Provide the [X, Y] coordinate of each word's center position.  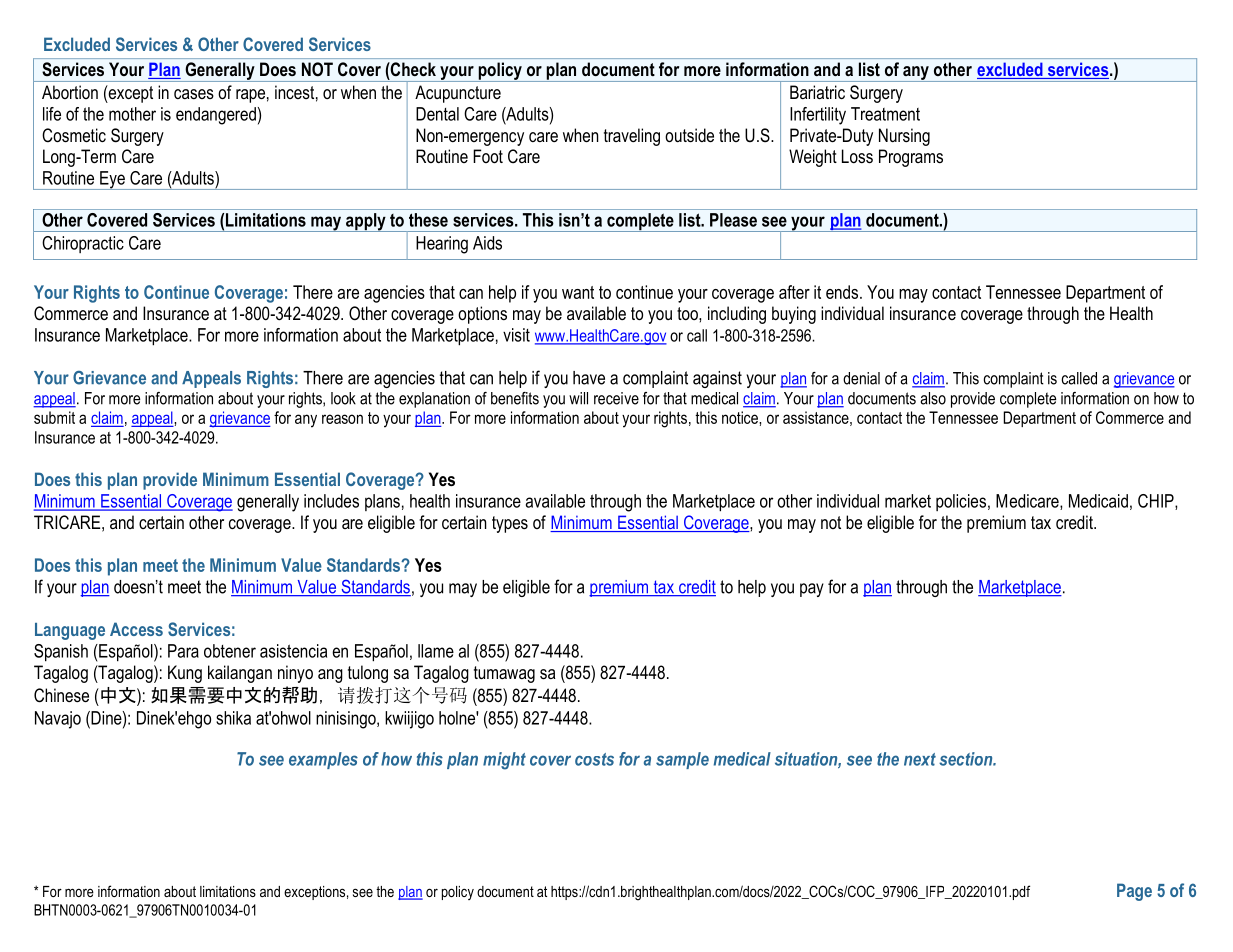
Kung [185, 674]
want [578, 292]
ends [842, 292]
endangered [216, 116]
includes [331, 501]
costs [594, 759]
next [920, 759]
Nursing [904, 137]
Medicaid [1098, 501]
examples [323, 760]
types [510, 524]
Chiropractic [83, 244]
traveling [632, 137]
